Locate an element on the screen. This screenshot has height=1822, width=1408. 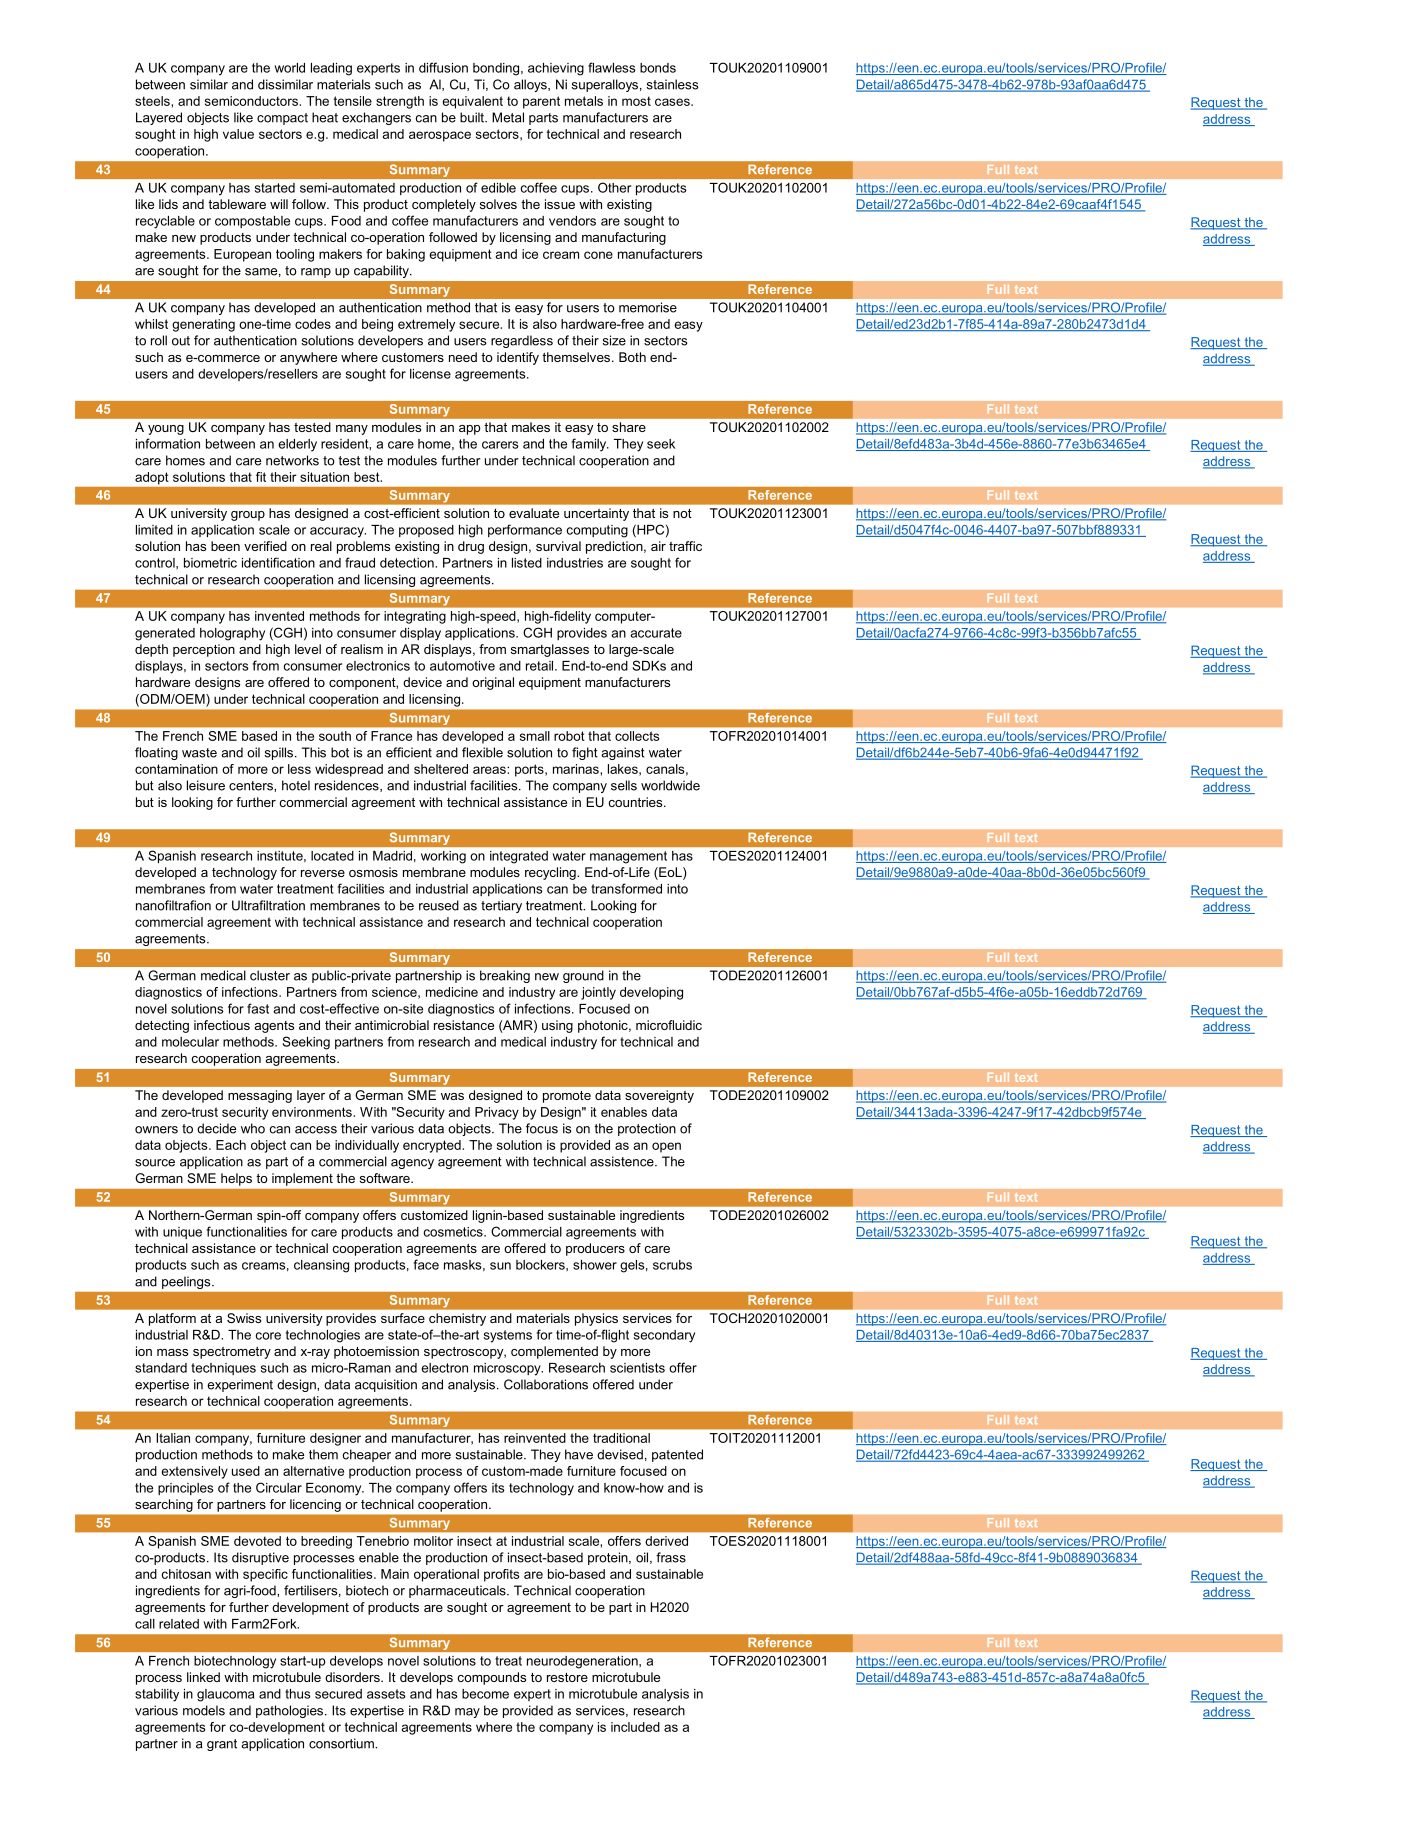
agency is located at coordinates (412, 1164).
